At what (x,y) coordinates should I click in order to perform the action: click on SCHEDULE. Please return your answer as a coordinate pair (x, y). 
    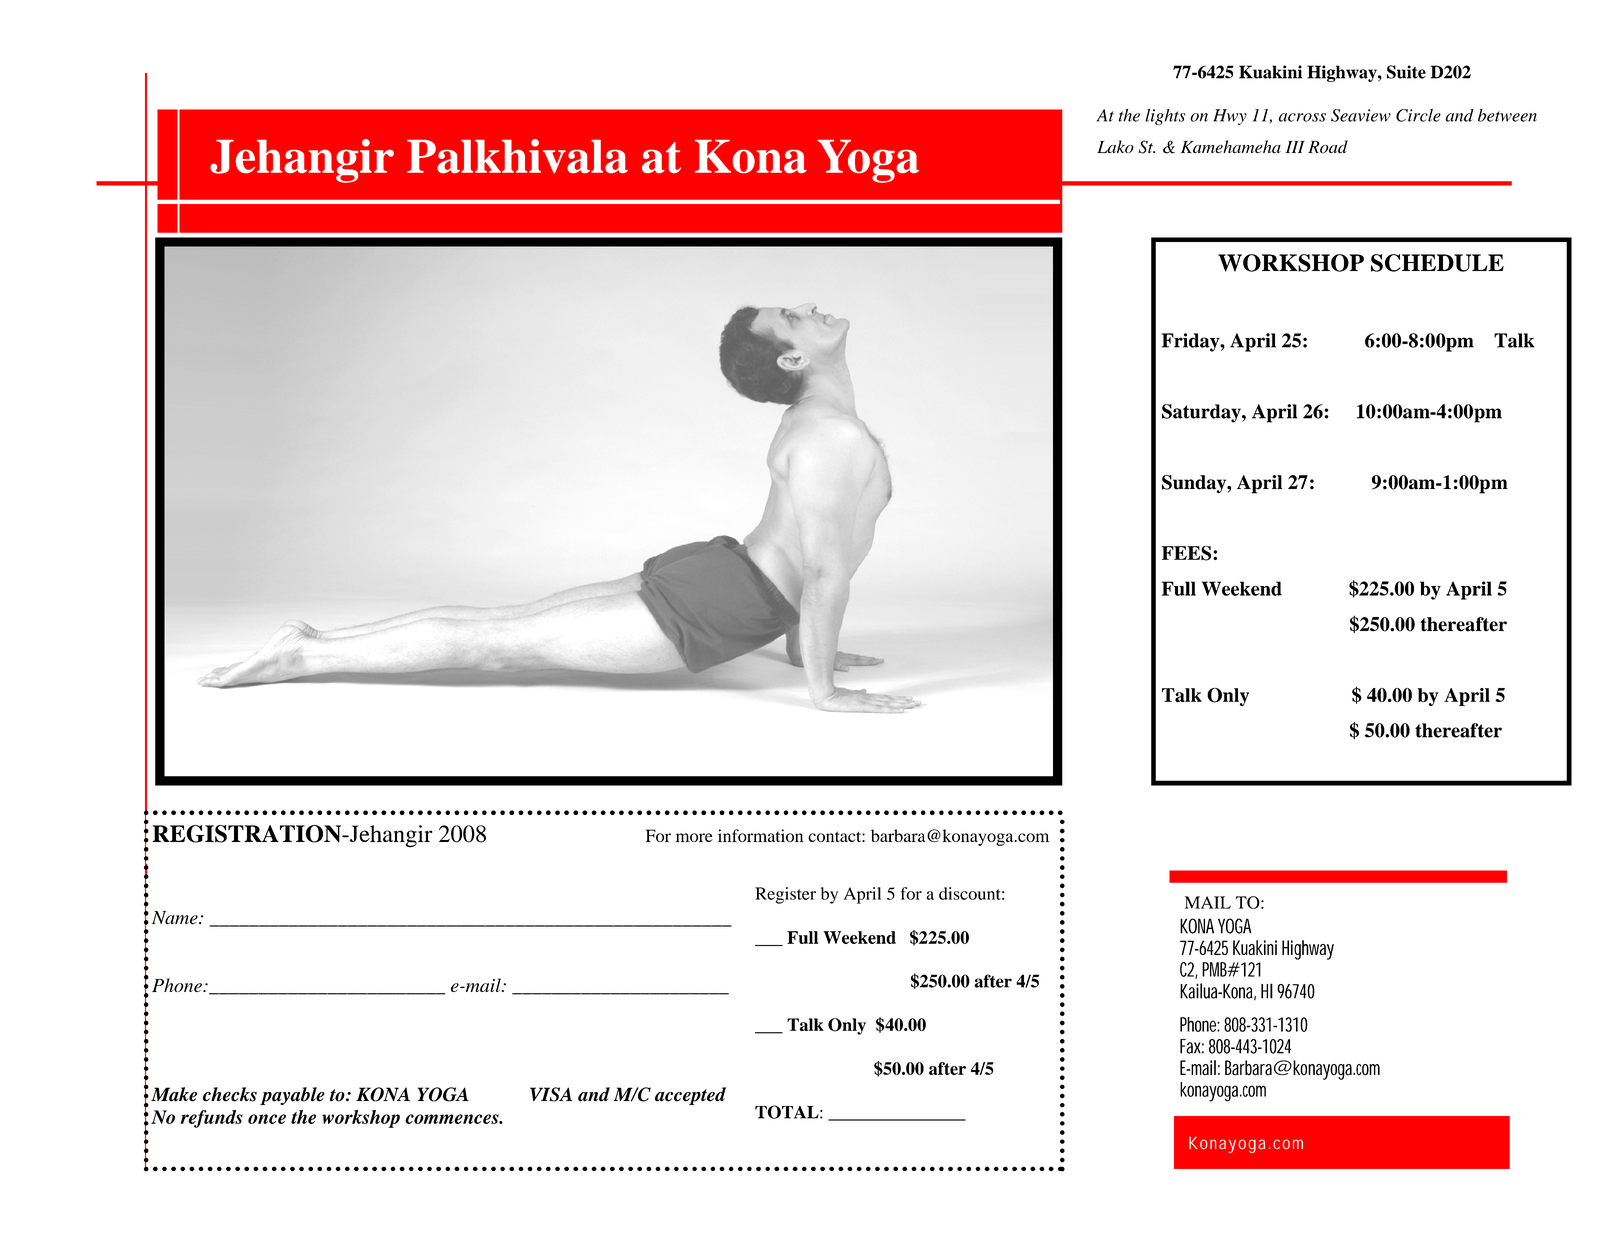
    Looking at the image, I should click on (1437, 263).
